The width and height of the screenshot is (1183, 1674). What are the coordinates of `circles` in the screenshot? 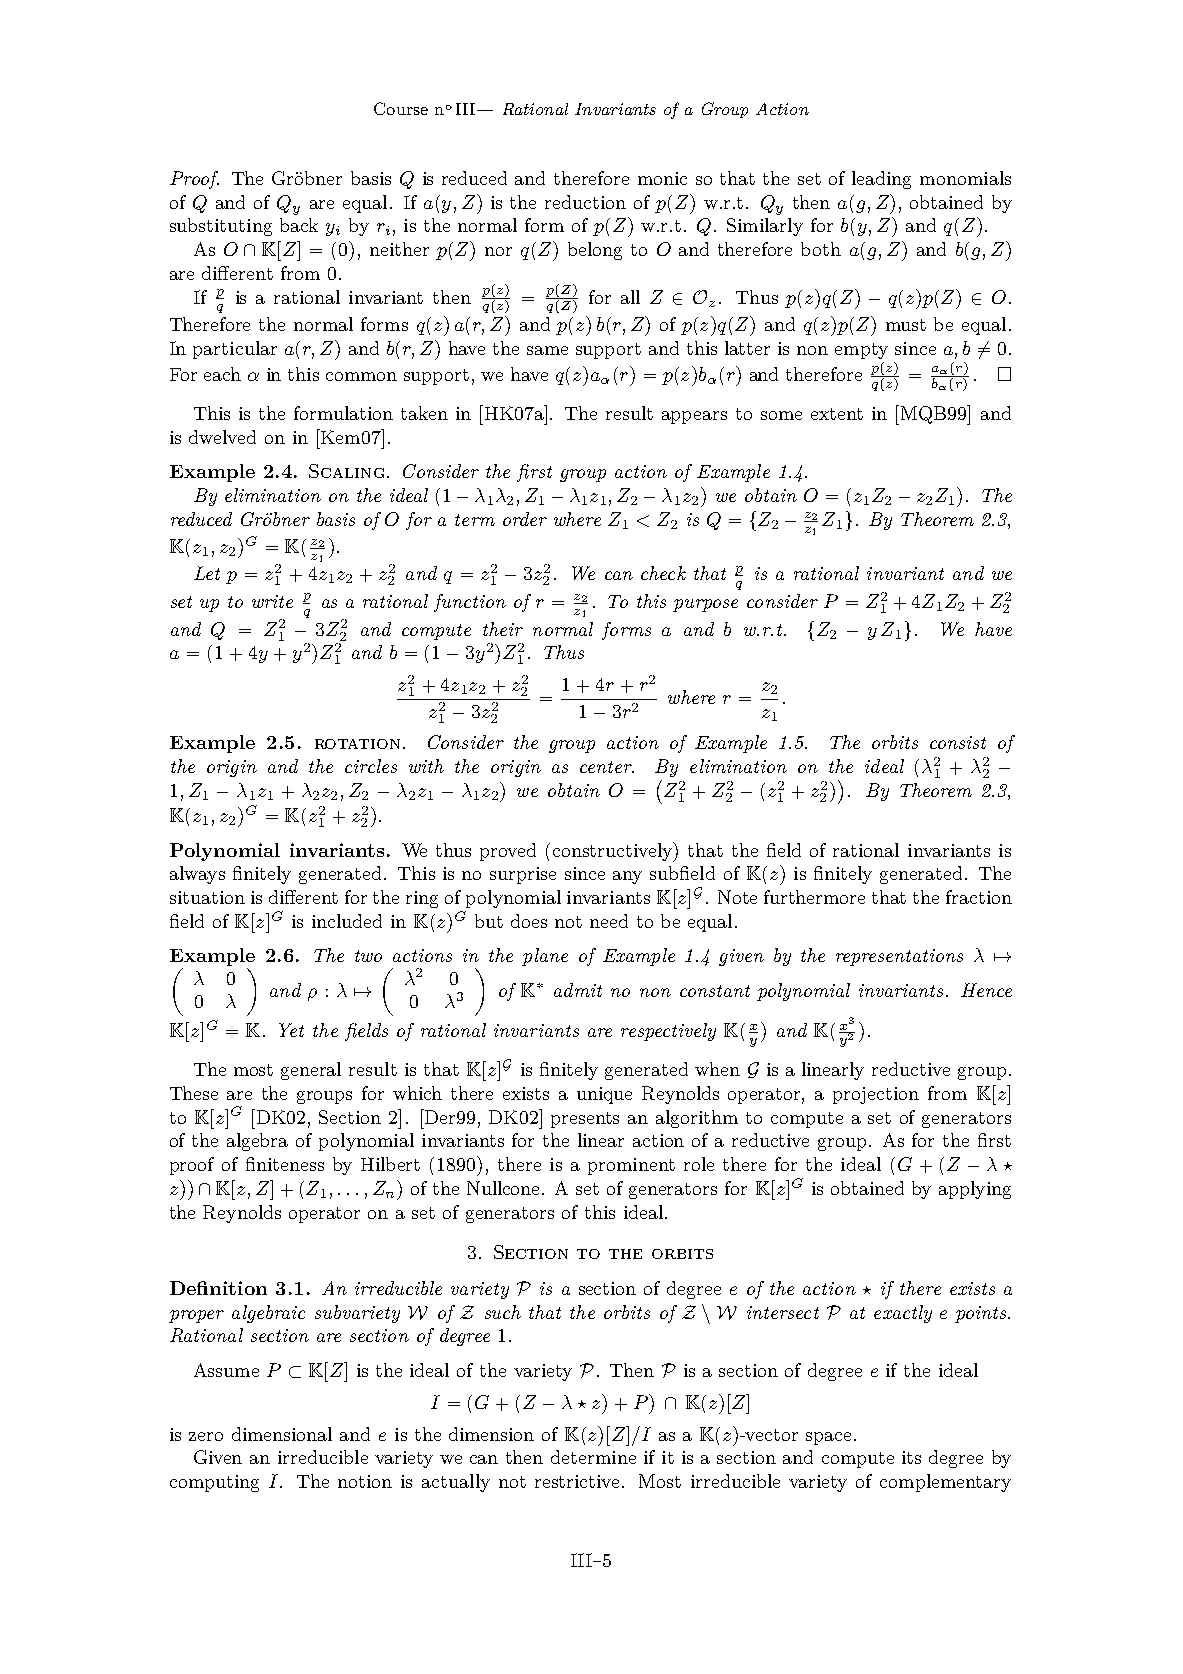 It's located at (371, 766).
